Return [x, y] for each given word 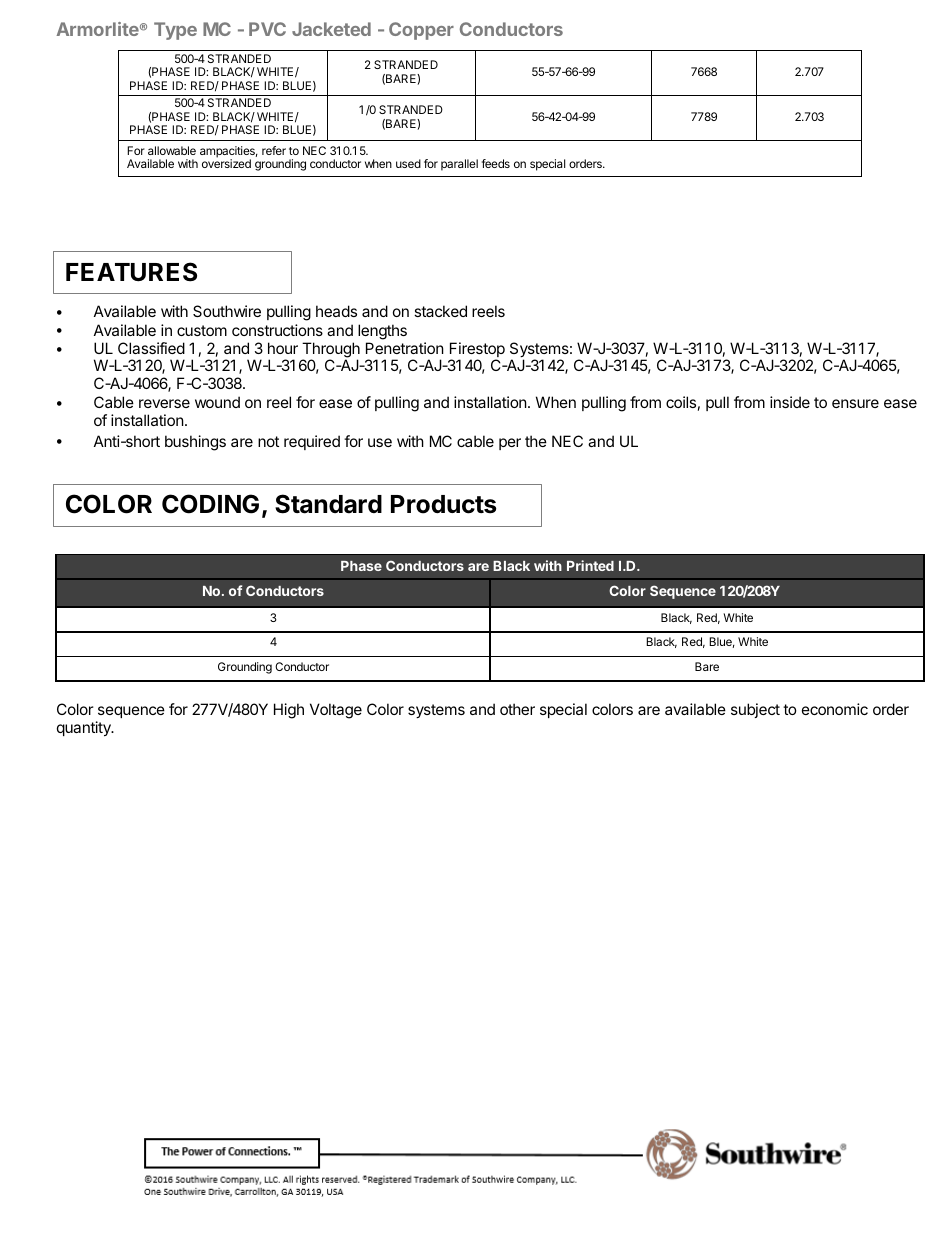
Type [175, 31]
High [289, 711]
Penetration [405, 348]
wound [217, 402]
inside [790, 402]
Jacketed [331, 29]
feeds [496, 163]
